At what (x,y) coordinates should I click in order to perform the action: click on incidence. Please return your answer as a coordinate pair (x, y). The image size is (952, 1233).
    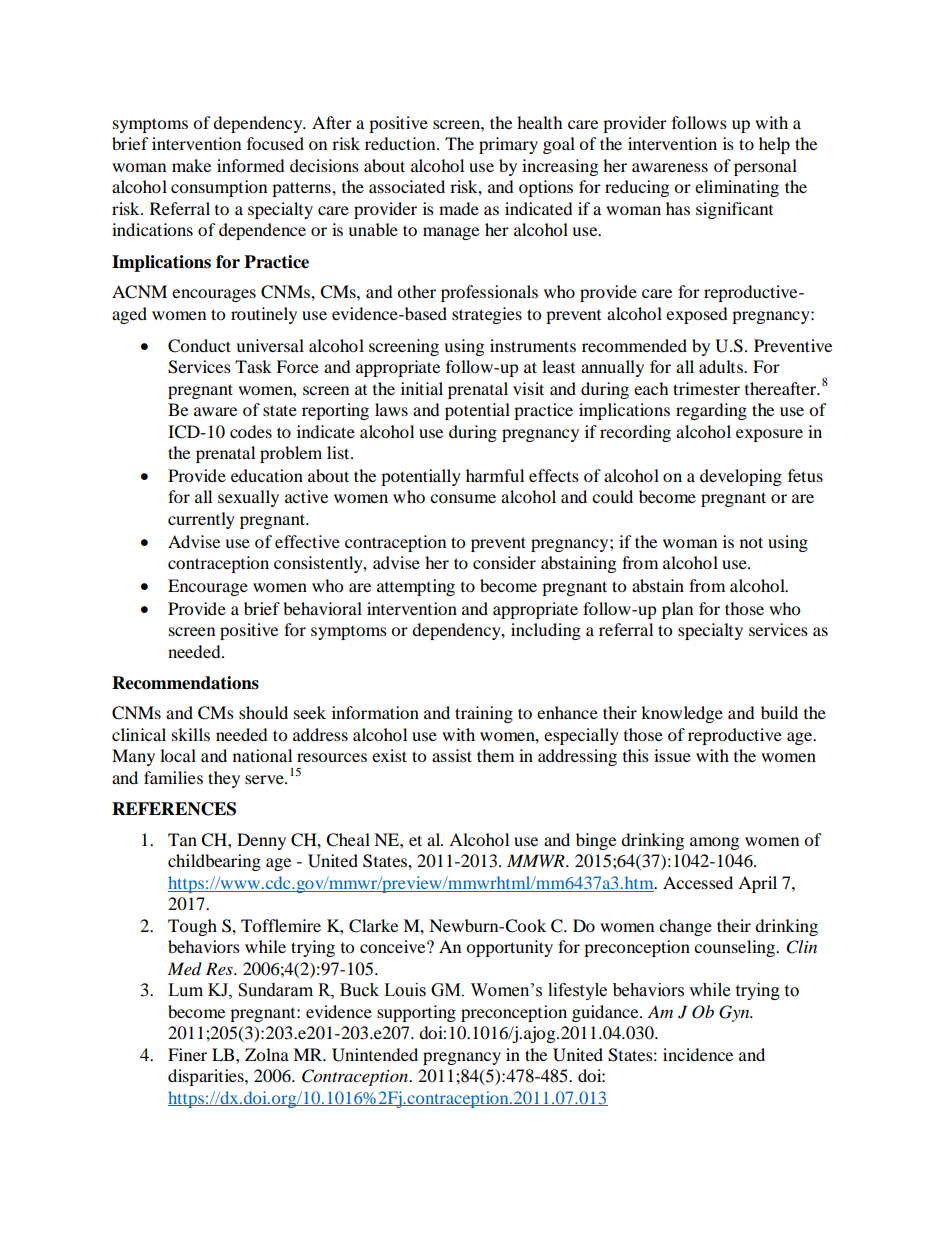
    Looking at the image, I should click on (698, 1054).
